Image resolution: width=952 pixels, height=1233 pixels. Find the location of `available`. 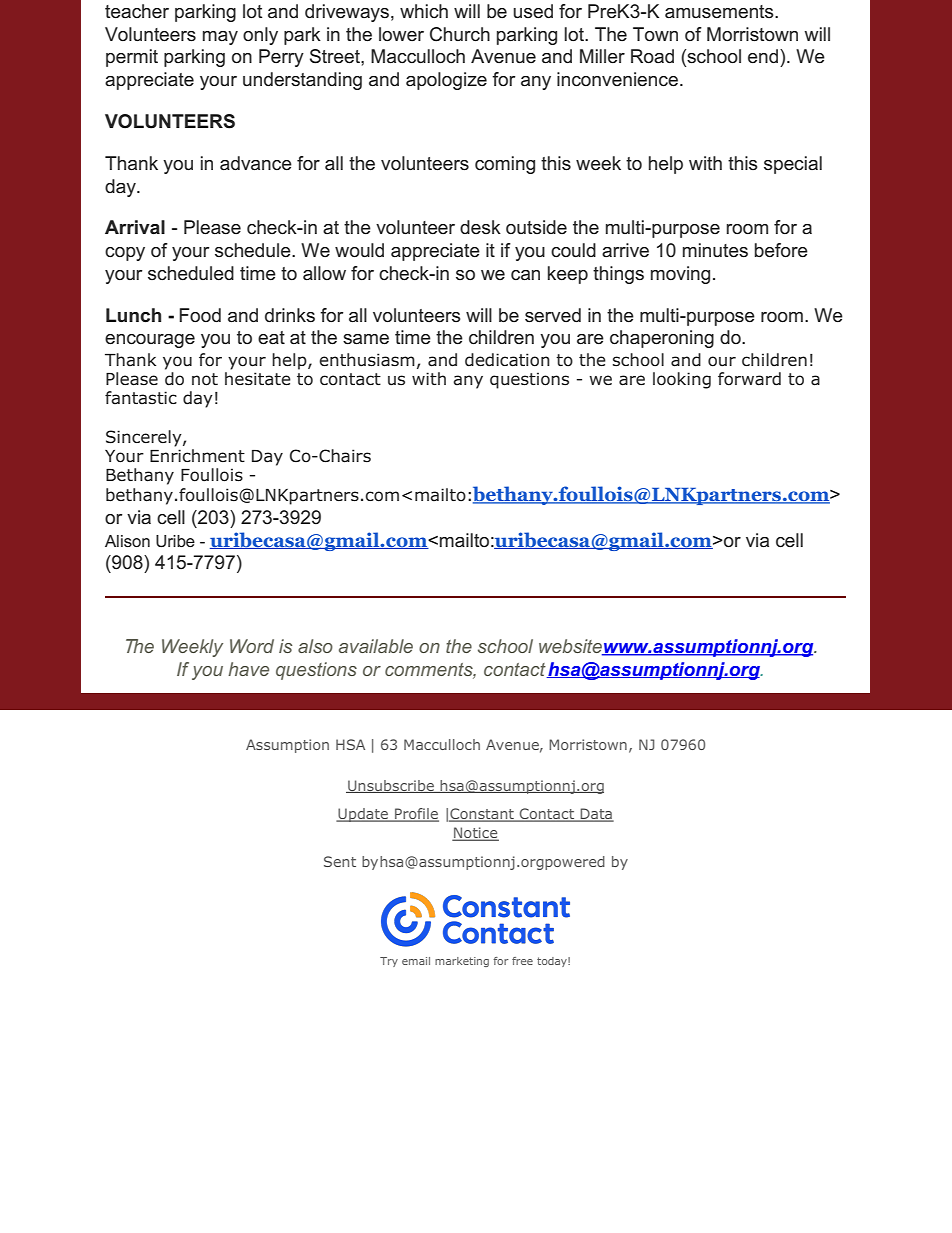

available is located at coordinates (376, 646).
